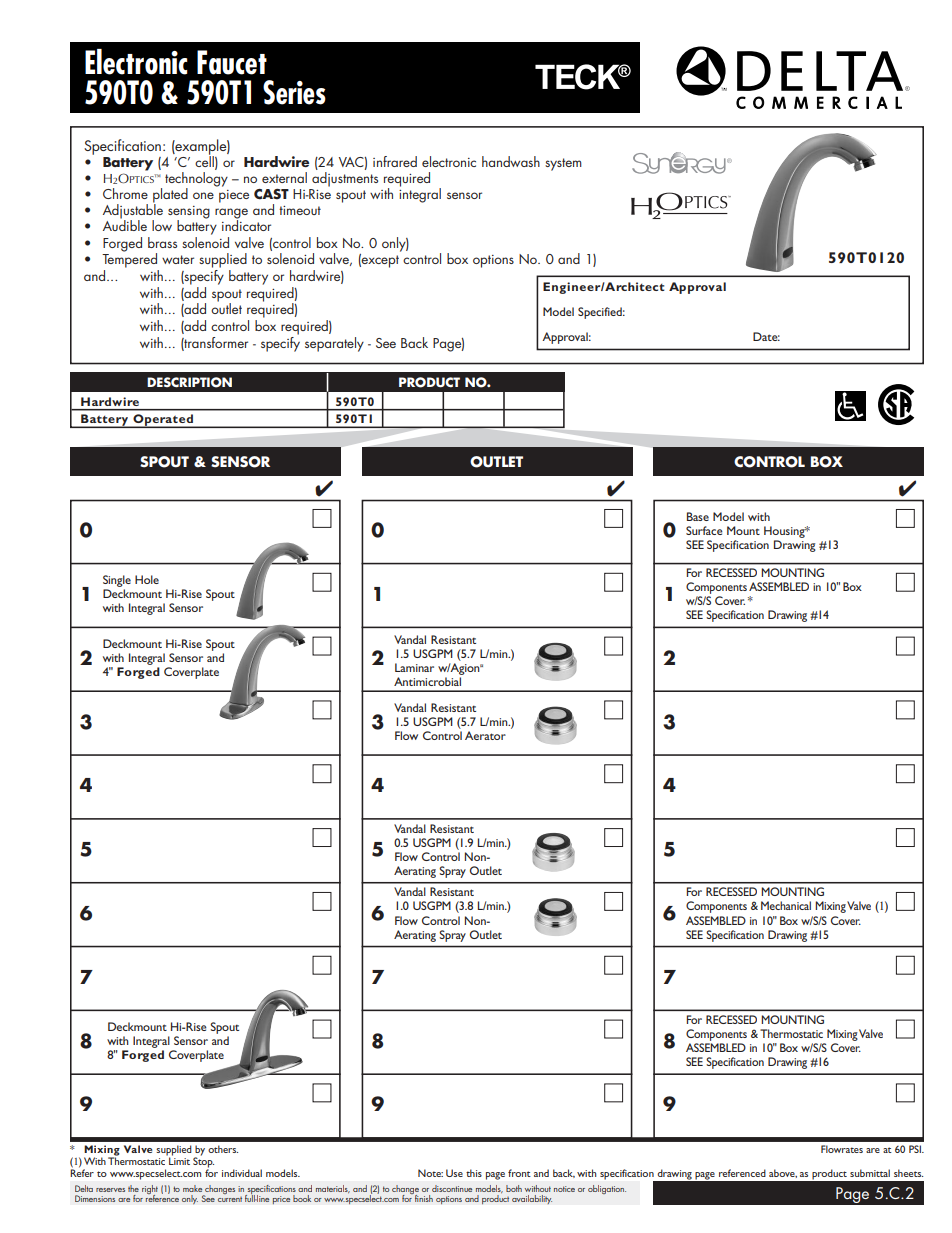  I want to click on Faucet, so click(232, 62).
